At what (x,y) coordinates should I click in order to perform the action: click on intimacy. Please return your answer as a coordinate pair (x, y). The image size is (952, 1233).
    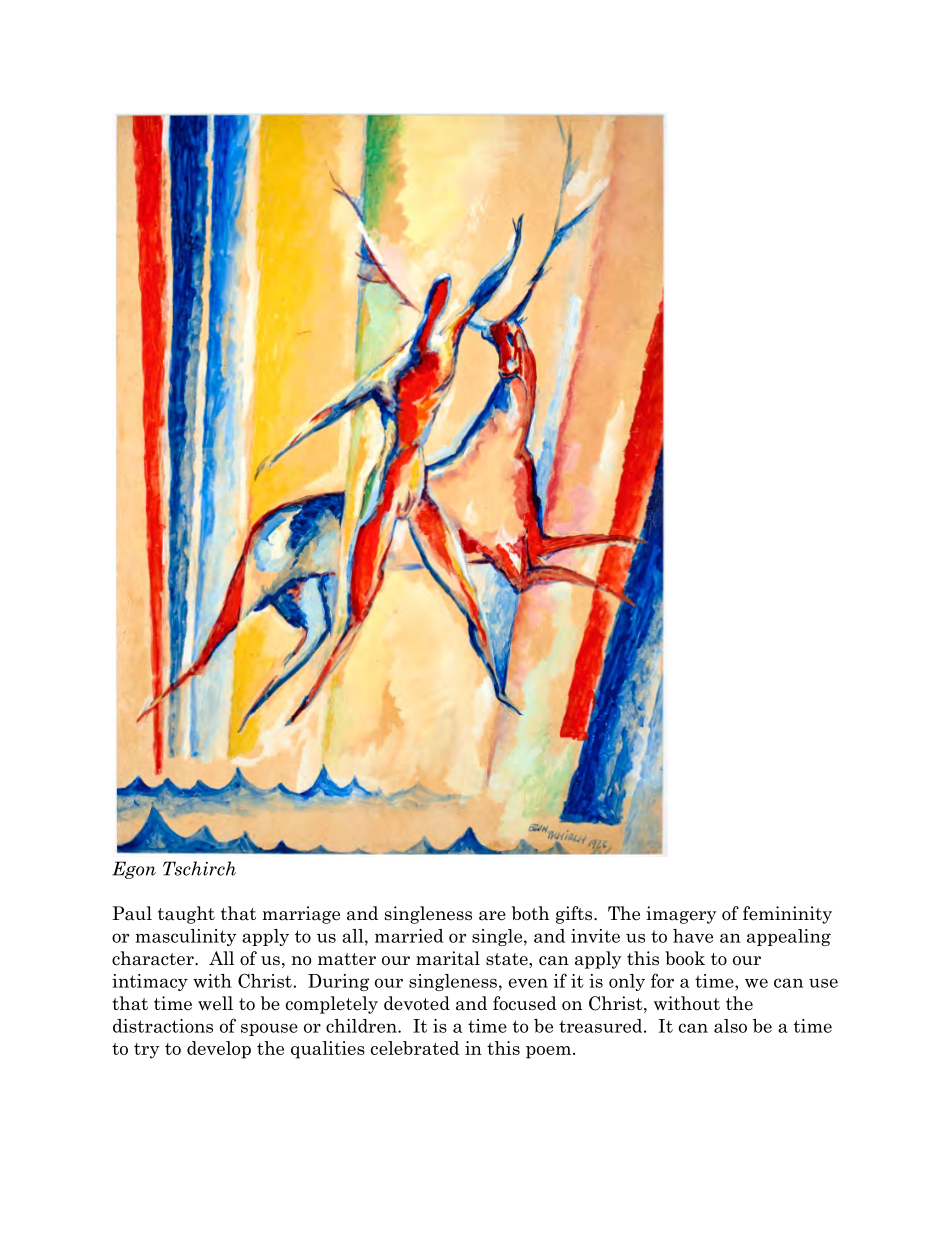
    Looking at the image, I should click on (150, 982).
